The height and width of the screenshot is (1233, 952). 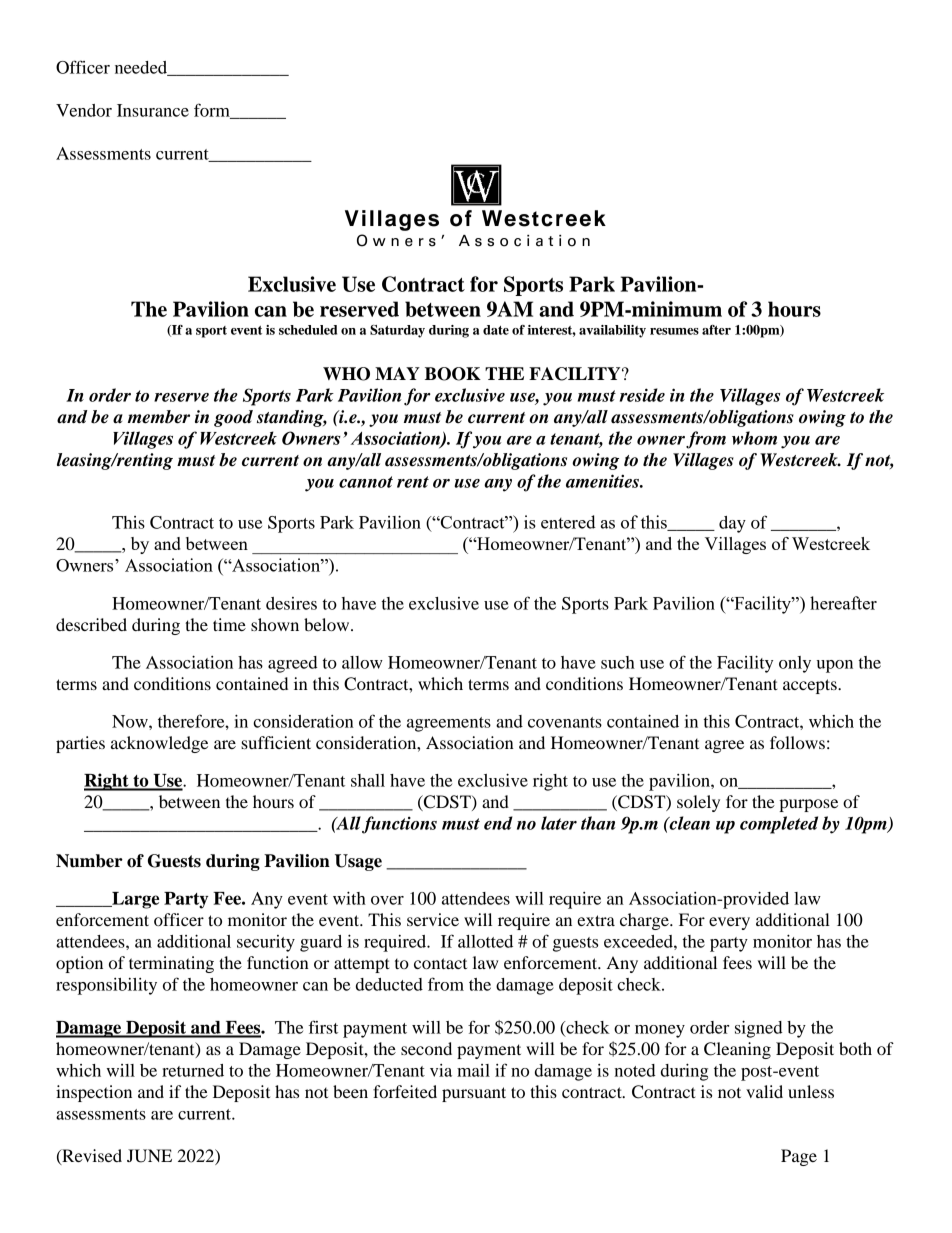 What do you see at coordinates (559, 823) in the screenshot?
I see `later` at bounding box center [559, 823].
